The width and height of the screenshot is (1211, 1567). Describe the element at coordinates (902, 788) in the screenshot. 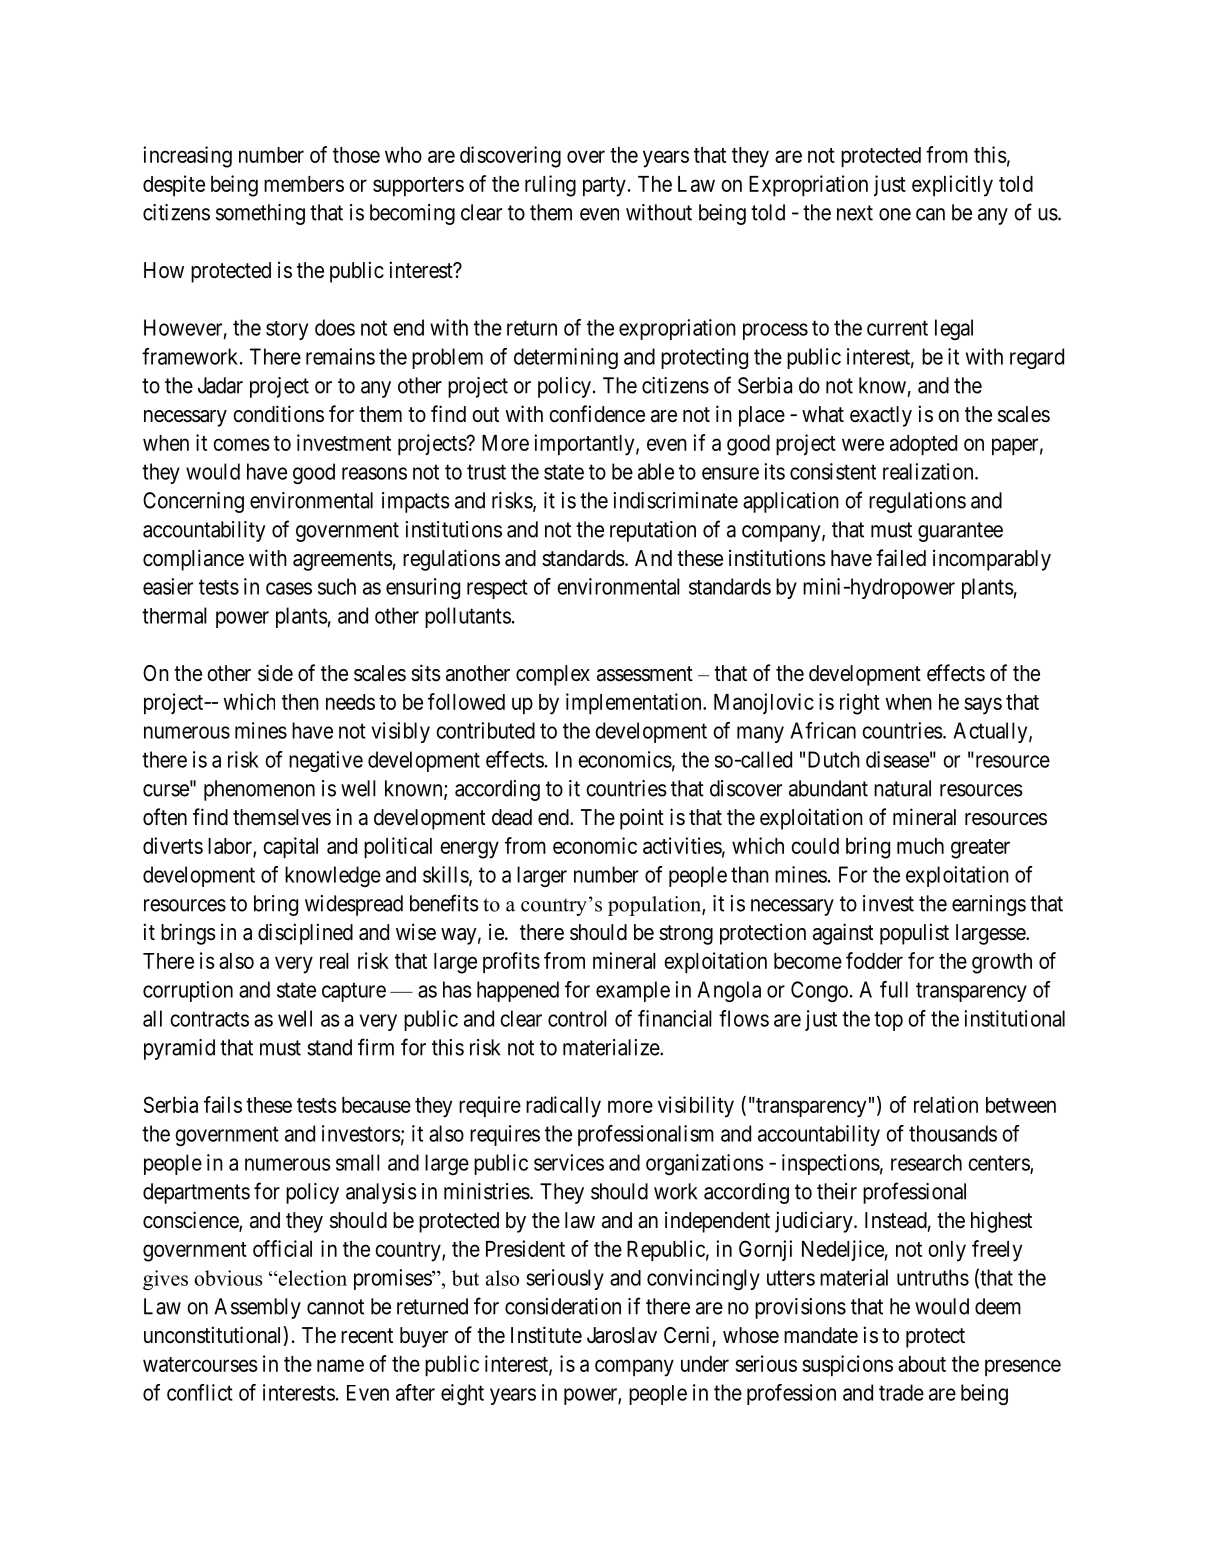

I see `natural` at that location.
